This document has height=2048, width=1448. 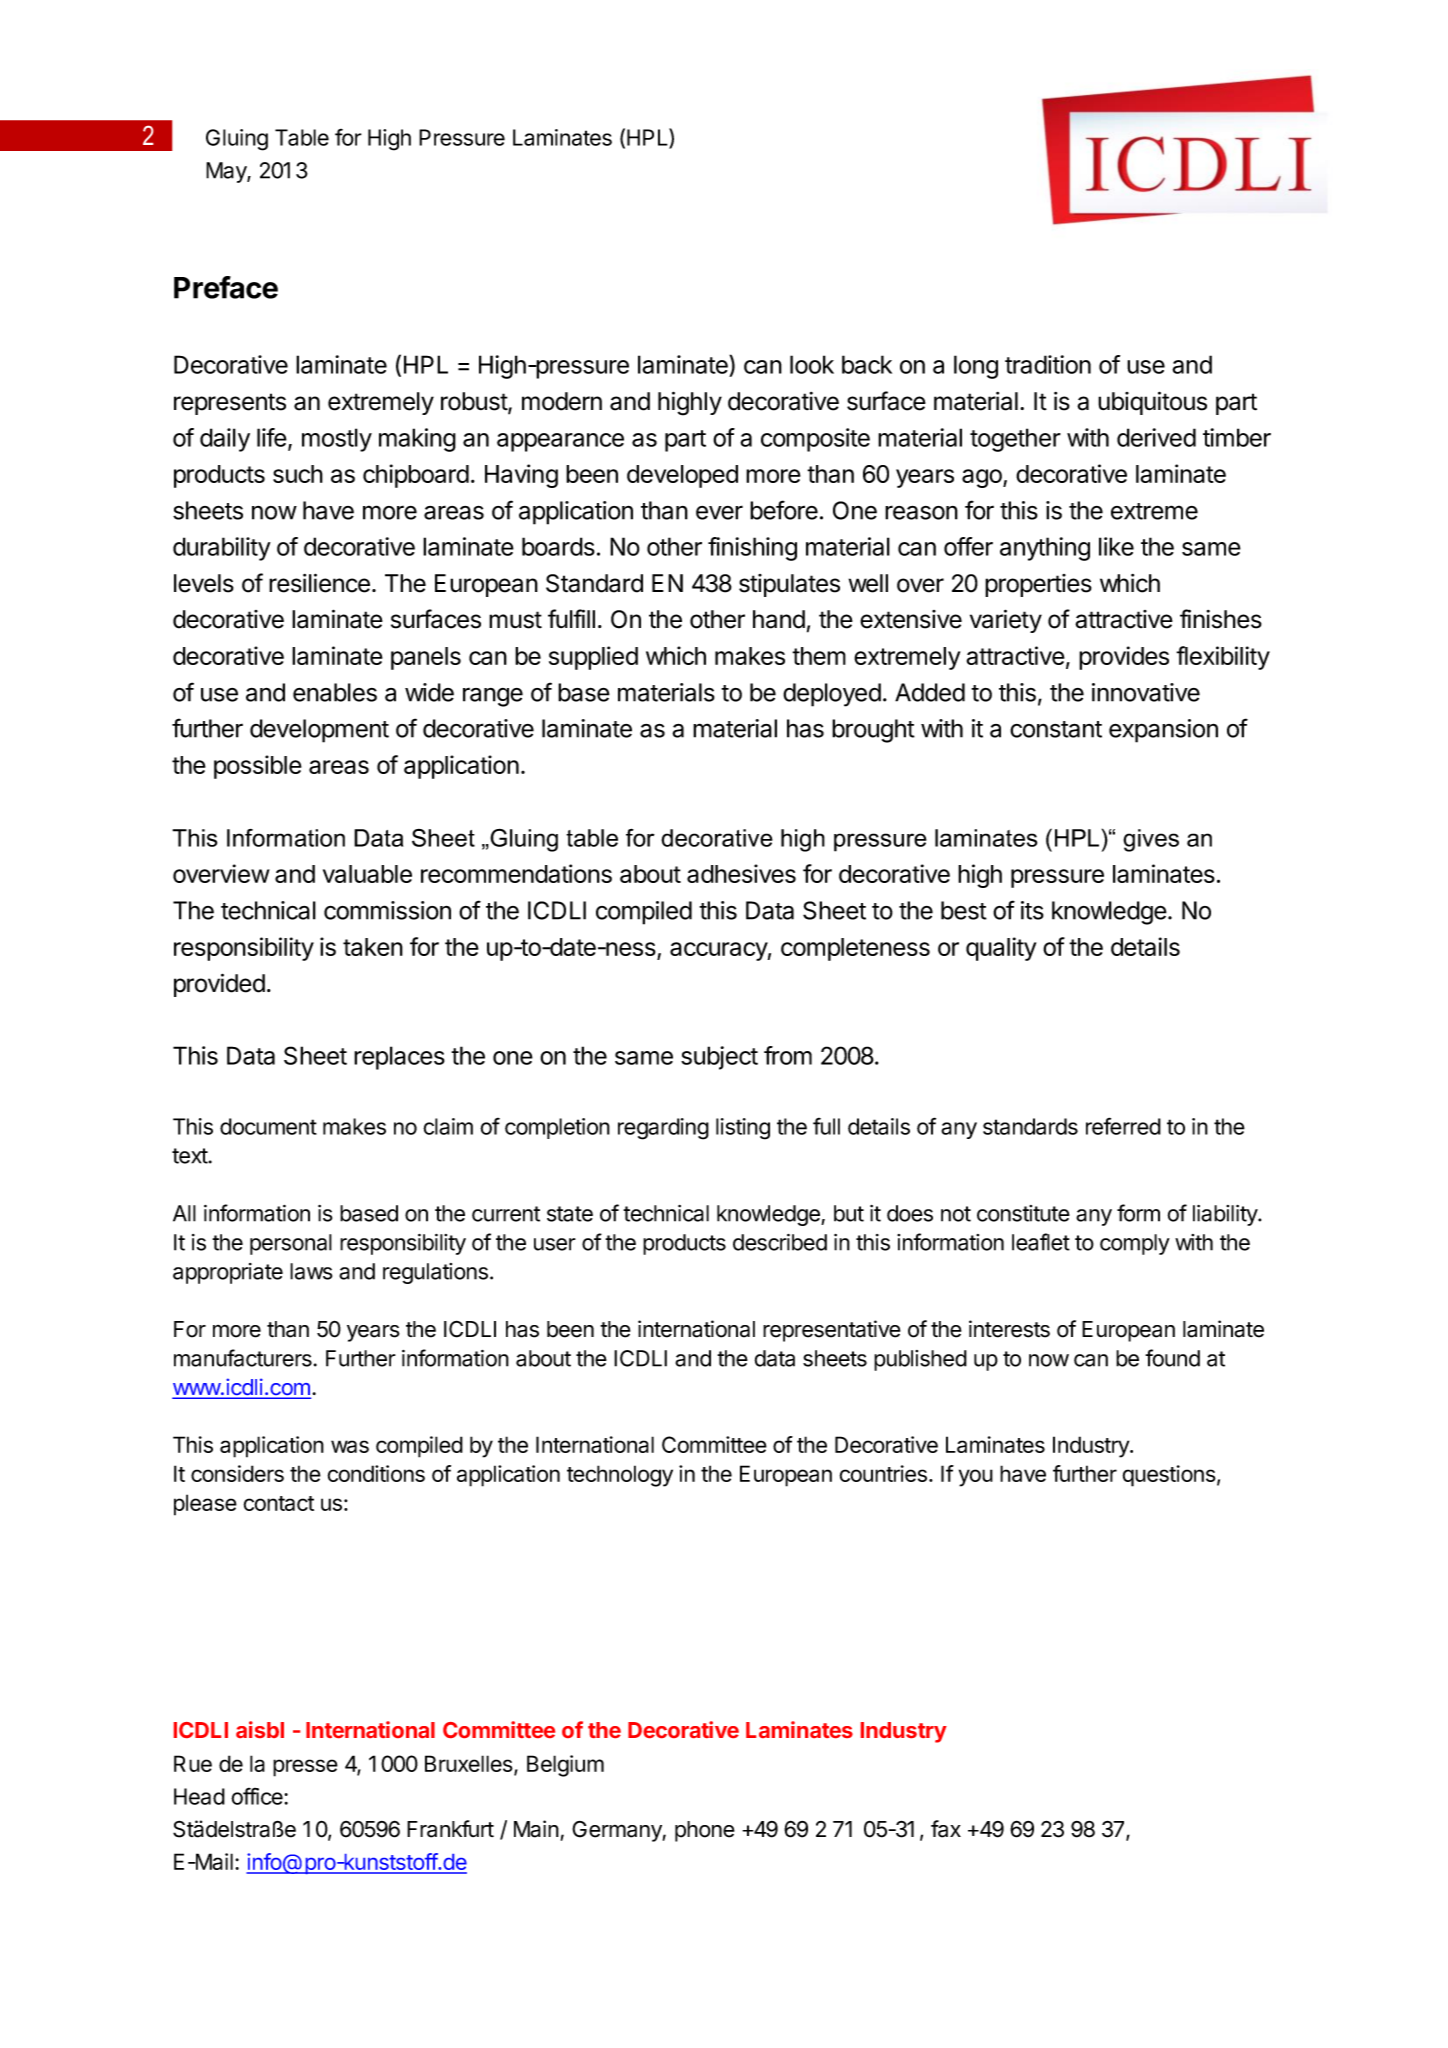 I want to click on subject, so click(x=719, y=1058).
